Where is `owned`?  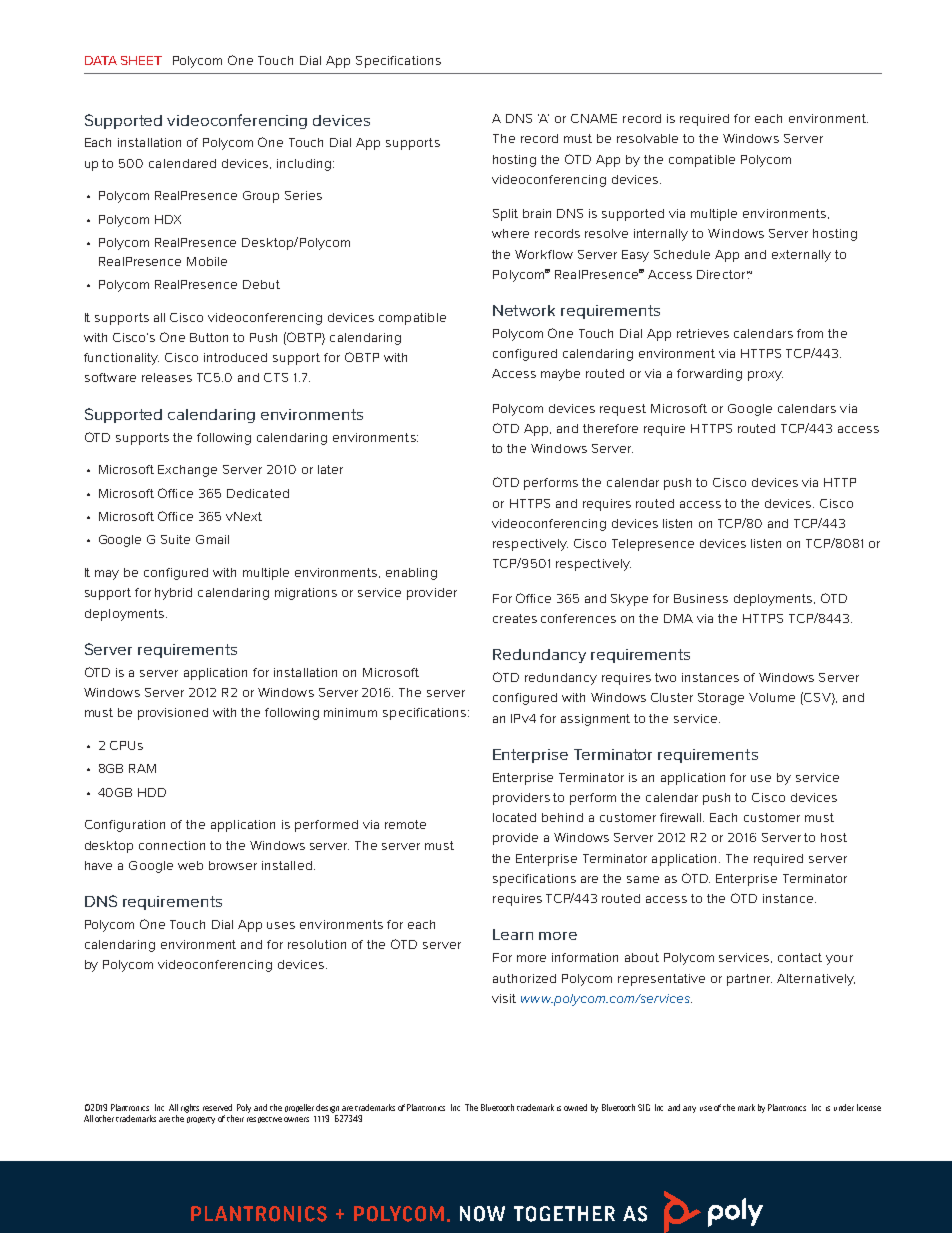
owned is located at coordinates (575, 1107).
